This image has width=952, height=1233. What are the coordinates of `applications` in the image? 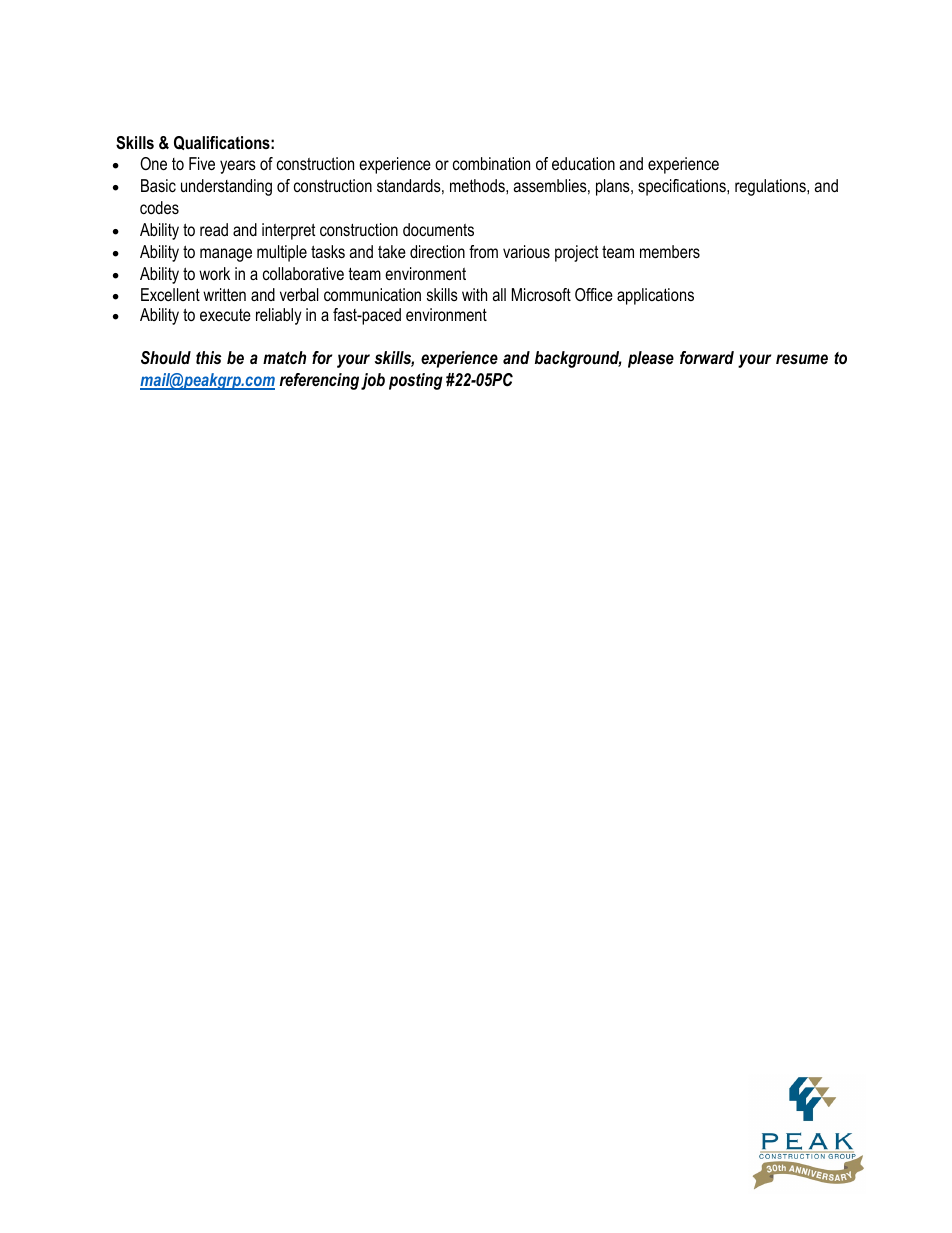 It's located at (655, 296).
